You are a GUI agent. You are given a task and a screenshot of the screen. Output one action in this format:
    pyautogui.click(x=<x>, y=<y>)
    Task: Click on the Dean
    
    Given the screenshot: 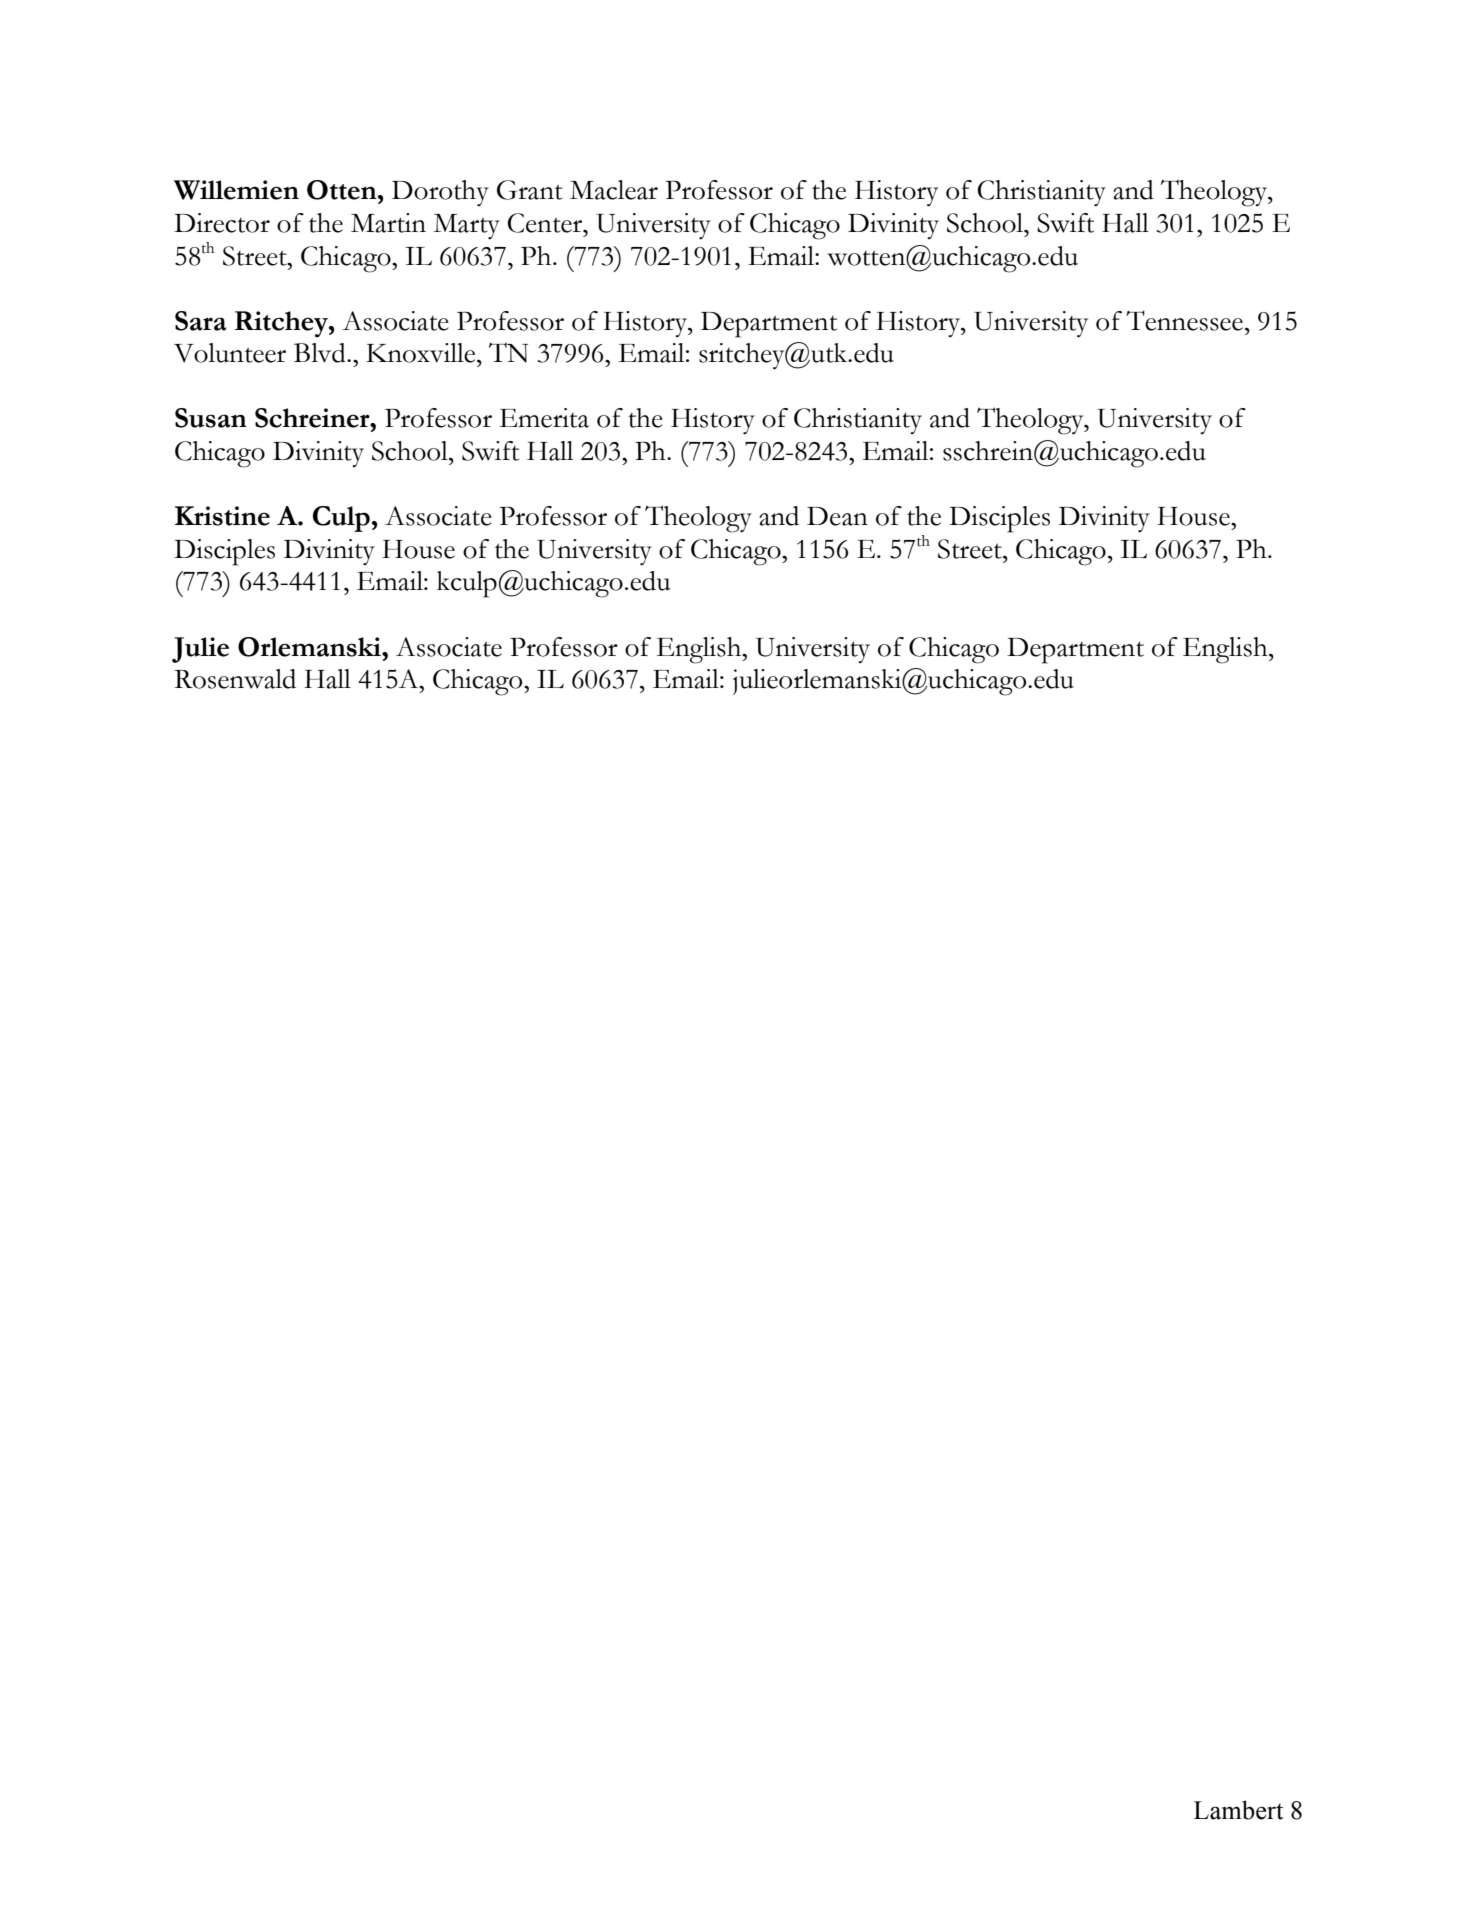 What is the action you would take?
    pyautogui.click(x=837, y=516)
